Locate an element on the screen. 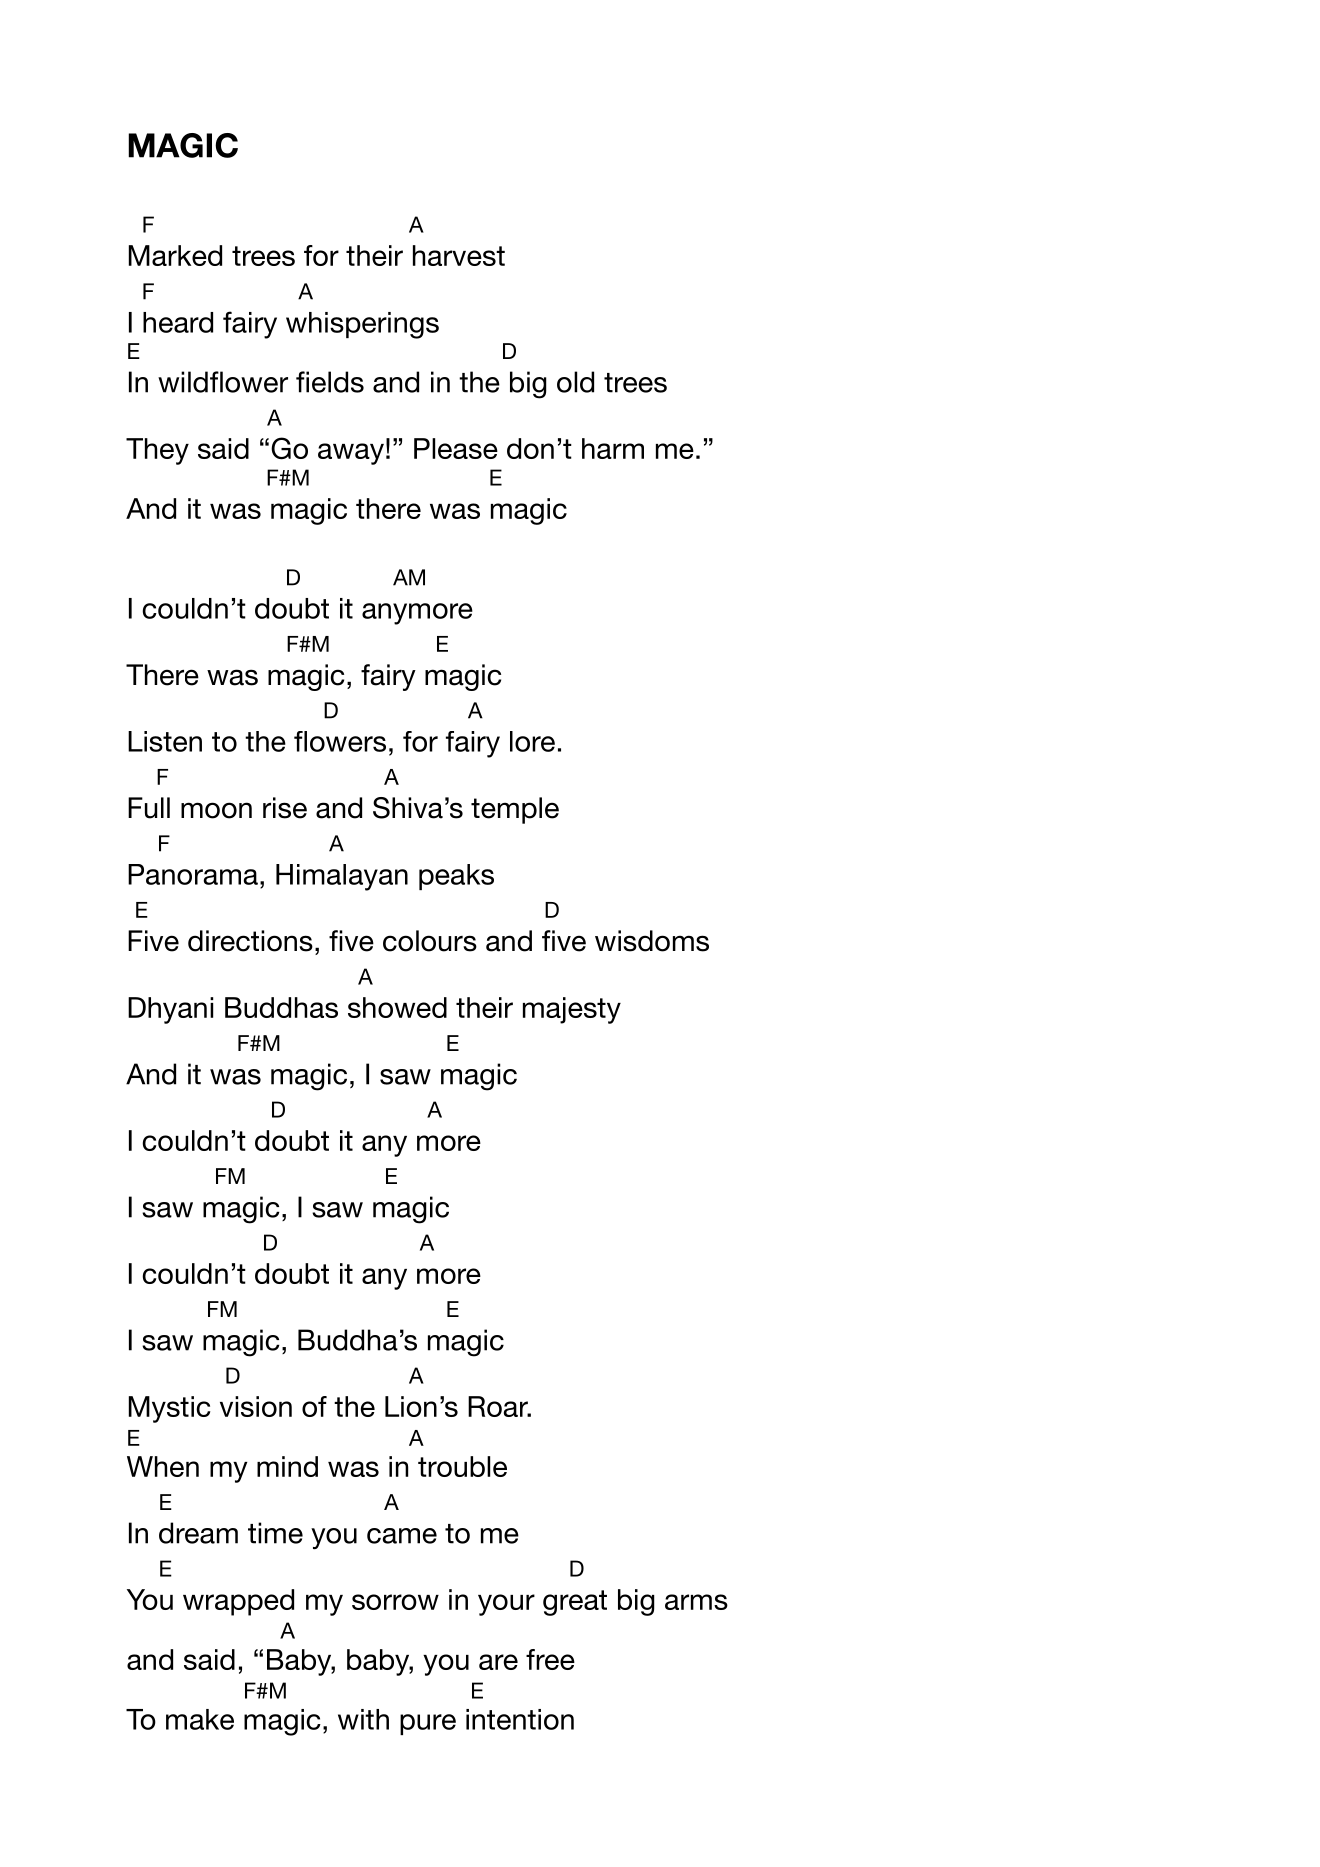  great is located at coordinates (575, 1603).
